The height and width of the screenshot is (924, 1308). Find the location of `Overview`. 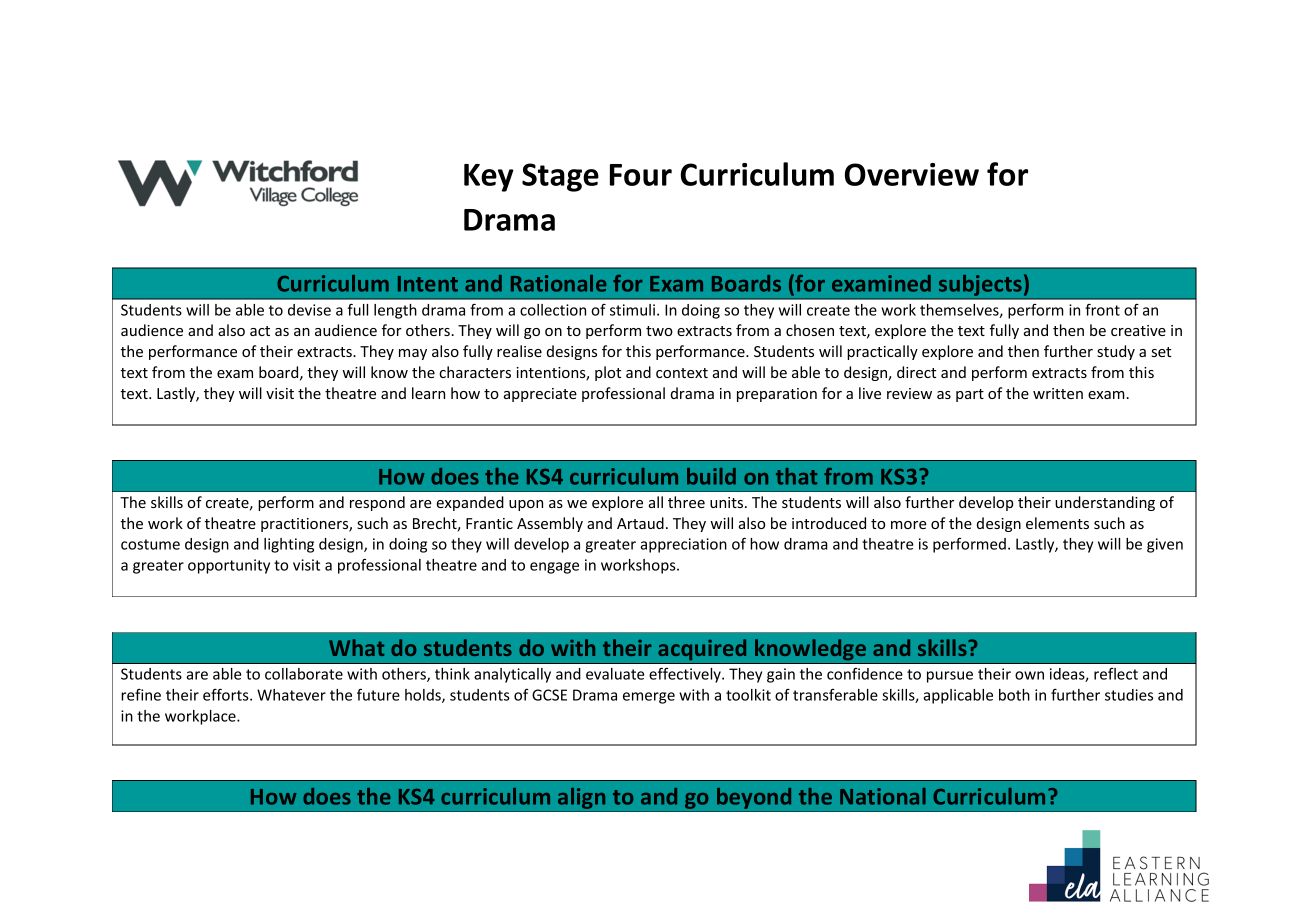

Overview is located at coordinates (912, 174).
